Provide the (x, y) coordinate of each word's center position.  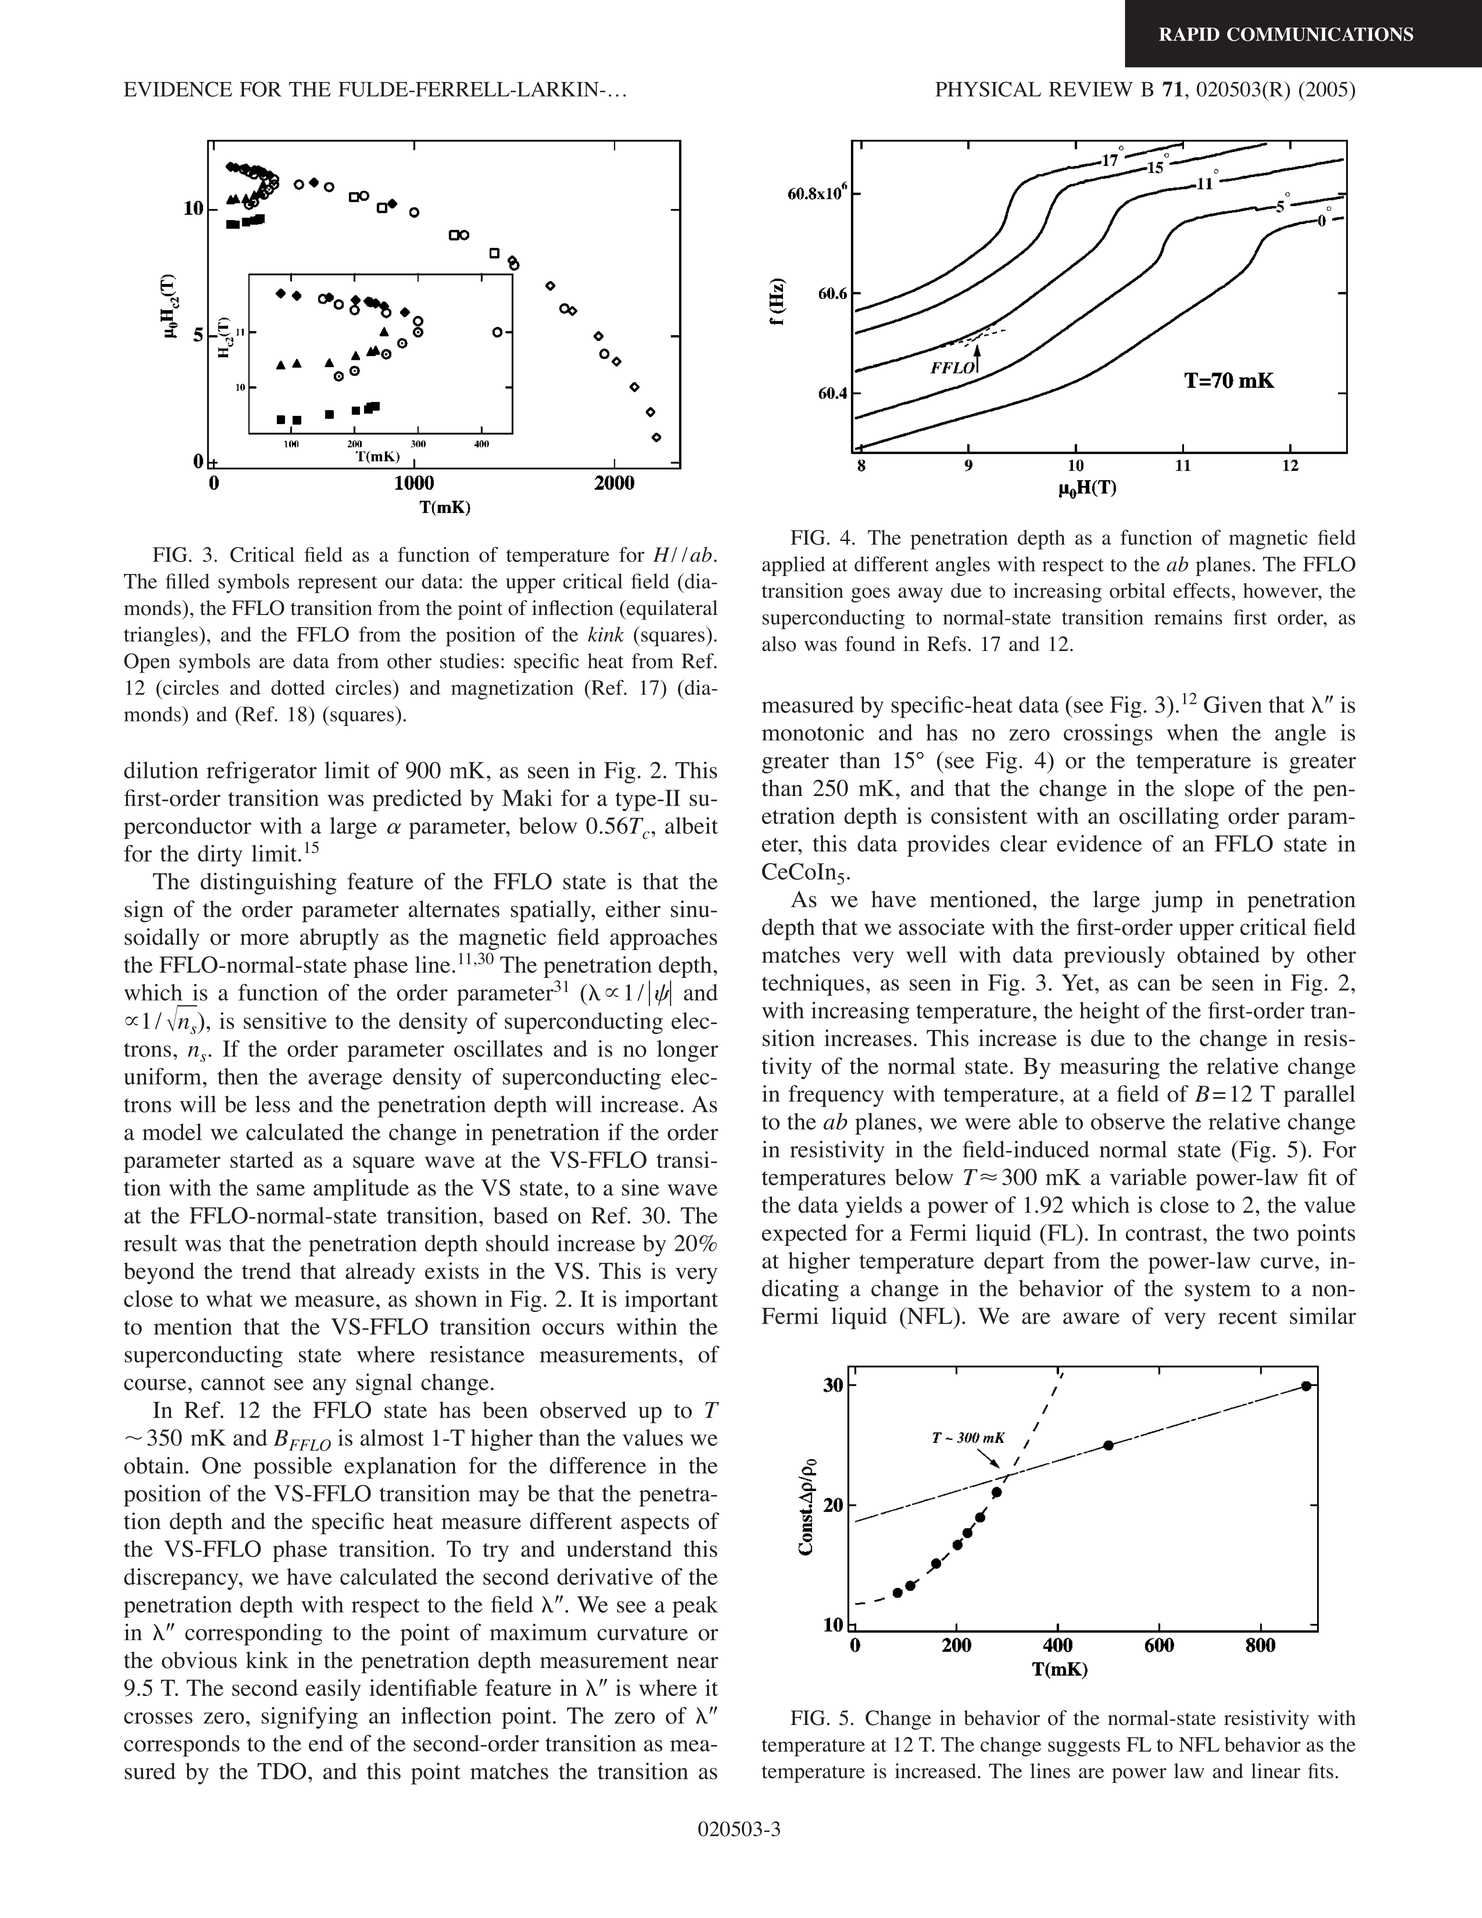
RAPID (1189, 34)
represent (337, 584)
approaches (663, 939)
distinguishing (268, 884)
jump (1177, 901)
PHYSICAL (988, 89)
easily (333, 1690)
